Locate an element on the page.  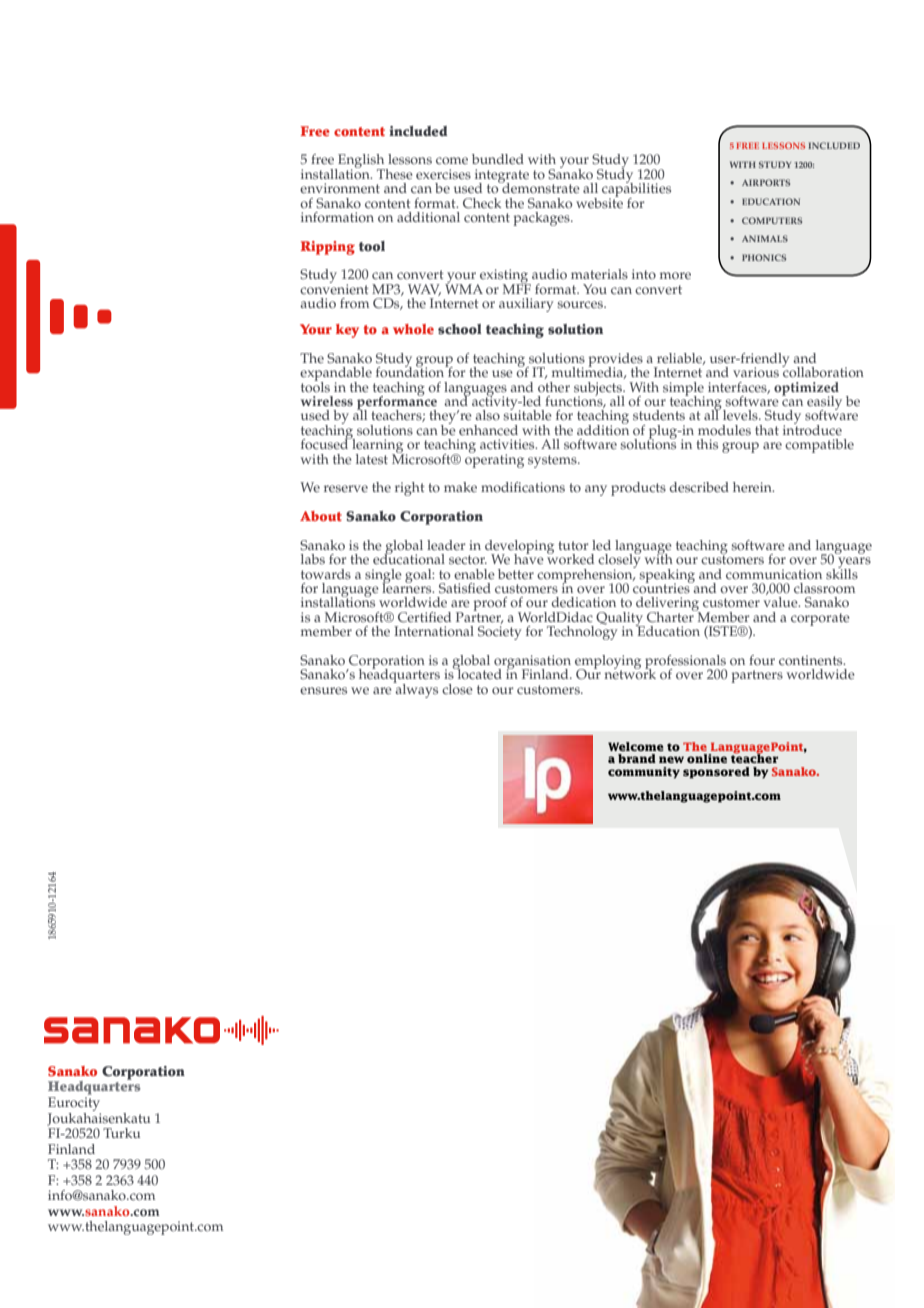
herein is located at coordinates (753, 487).
